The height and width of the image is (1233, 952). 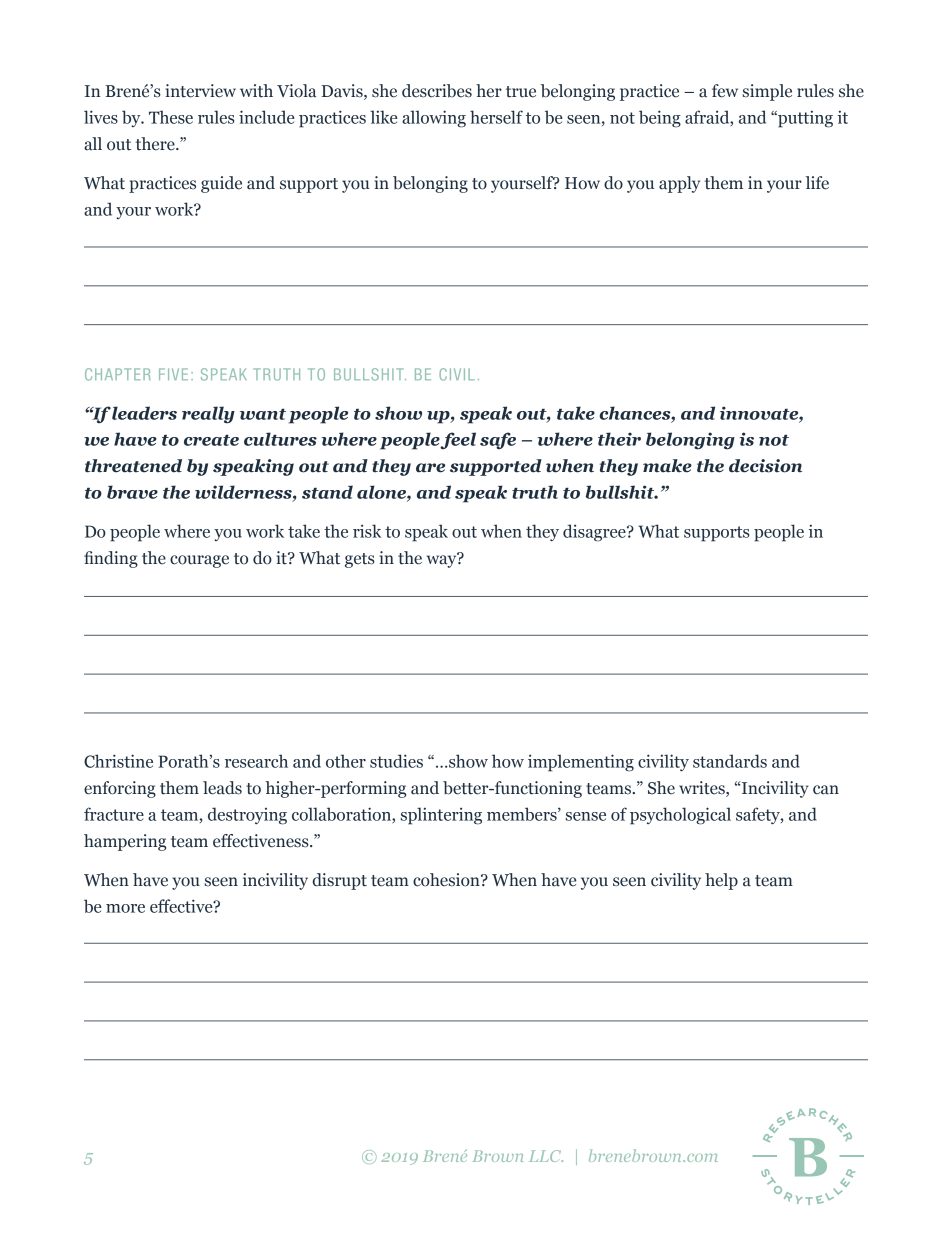 What do you see at coordinates (441, 816) in the image?
I see `splintering` at bounding box center [441, 816].
